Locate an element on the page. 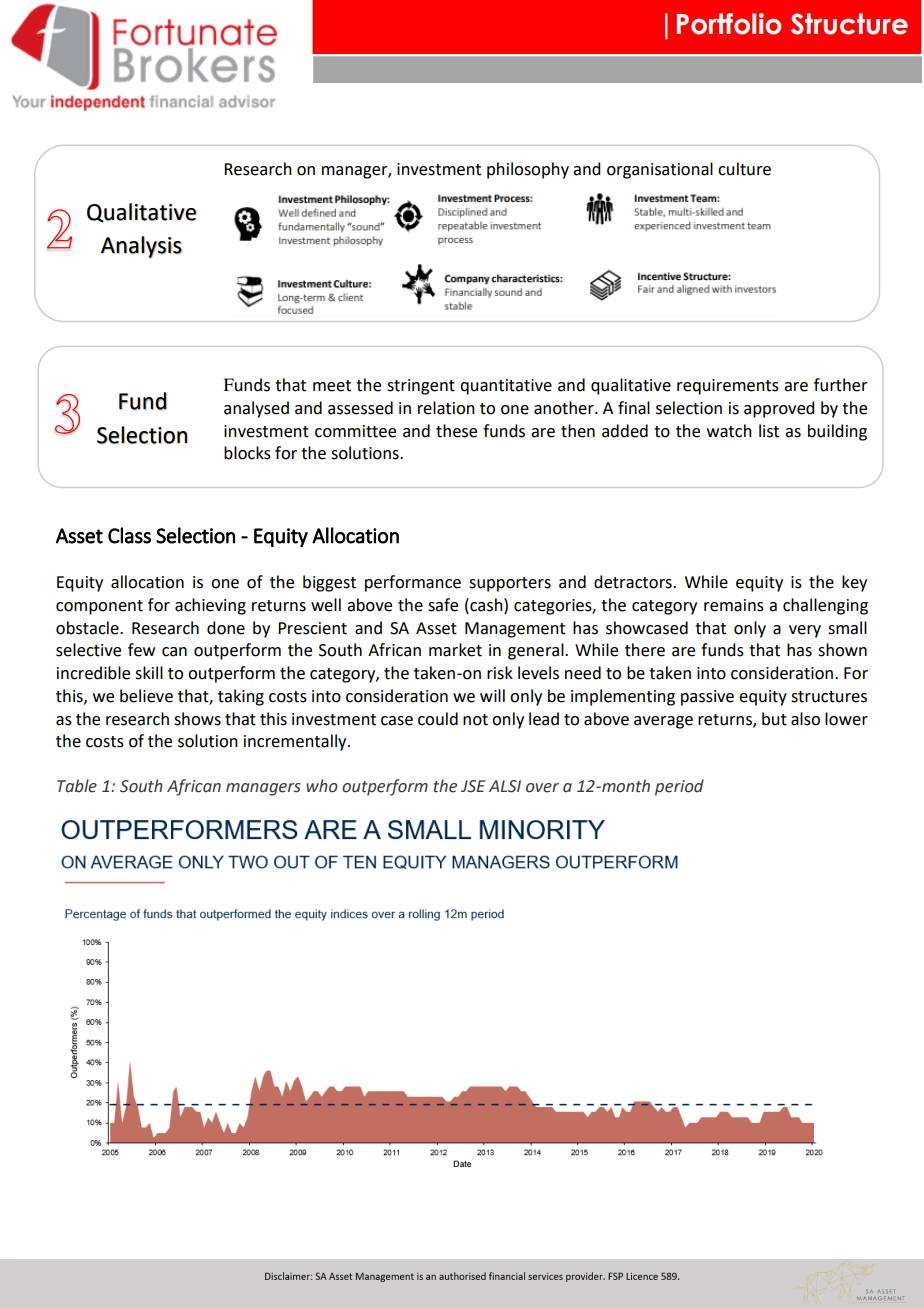  philosophy is located at coordinates (528, 170).
